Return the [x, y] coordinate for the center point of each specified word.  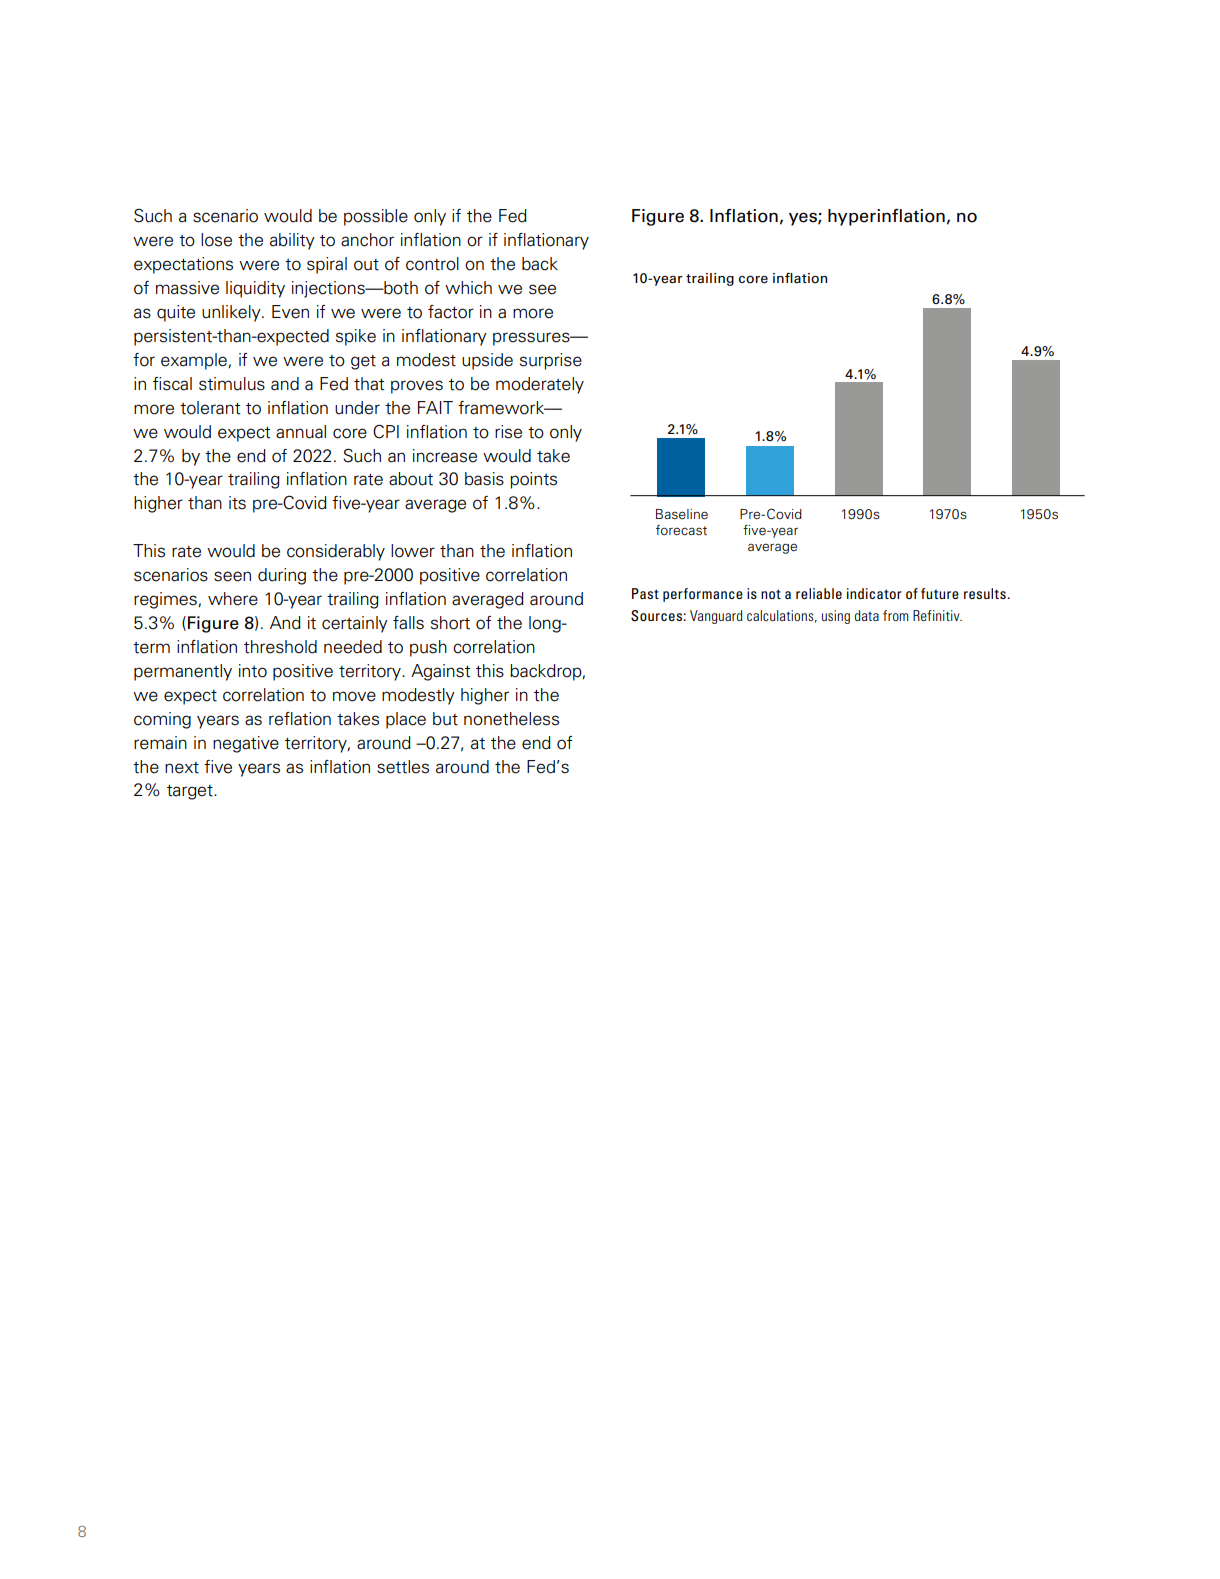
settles [403, 767]
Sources [656, 616]
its [237, 503]
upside [487, 361]
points [533, 480]
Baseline [682, 514]
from [895, 615]
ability [292, 241]
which [468, 288]
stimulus [232, 384]
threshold [280, 647]
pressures [532, 339]
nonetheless [511, 719]
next [182, 768]
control [432, 264]
